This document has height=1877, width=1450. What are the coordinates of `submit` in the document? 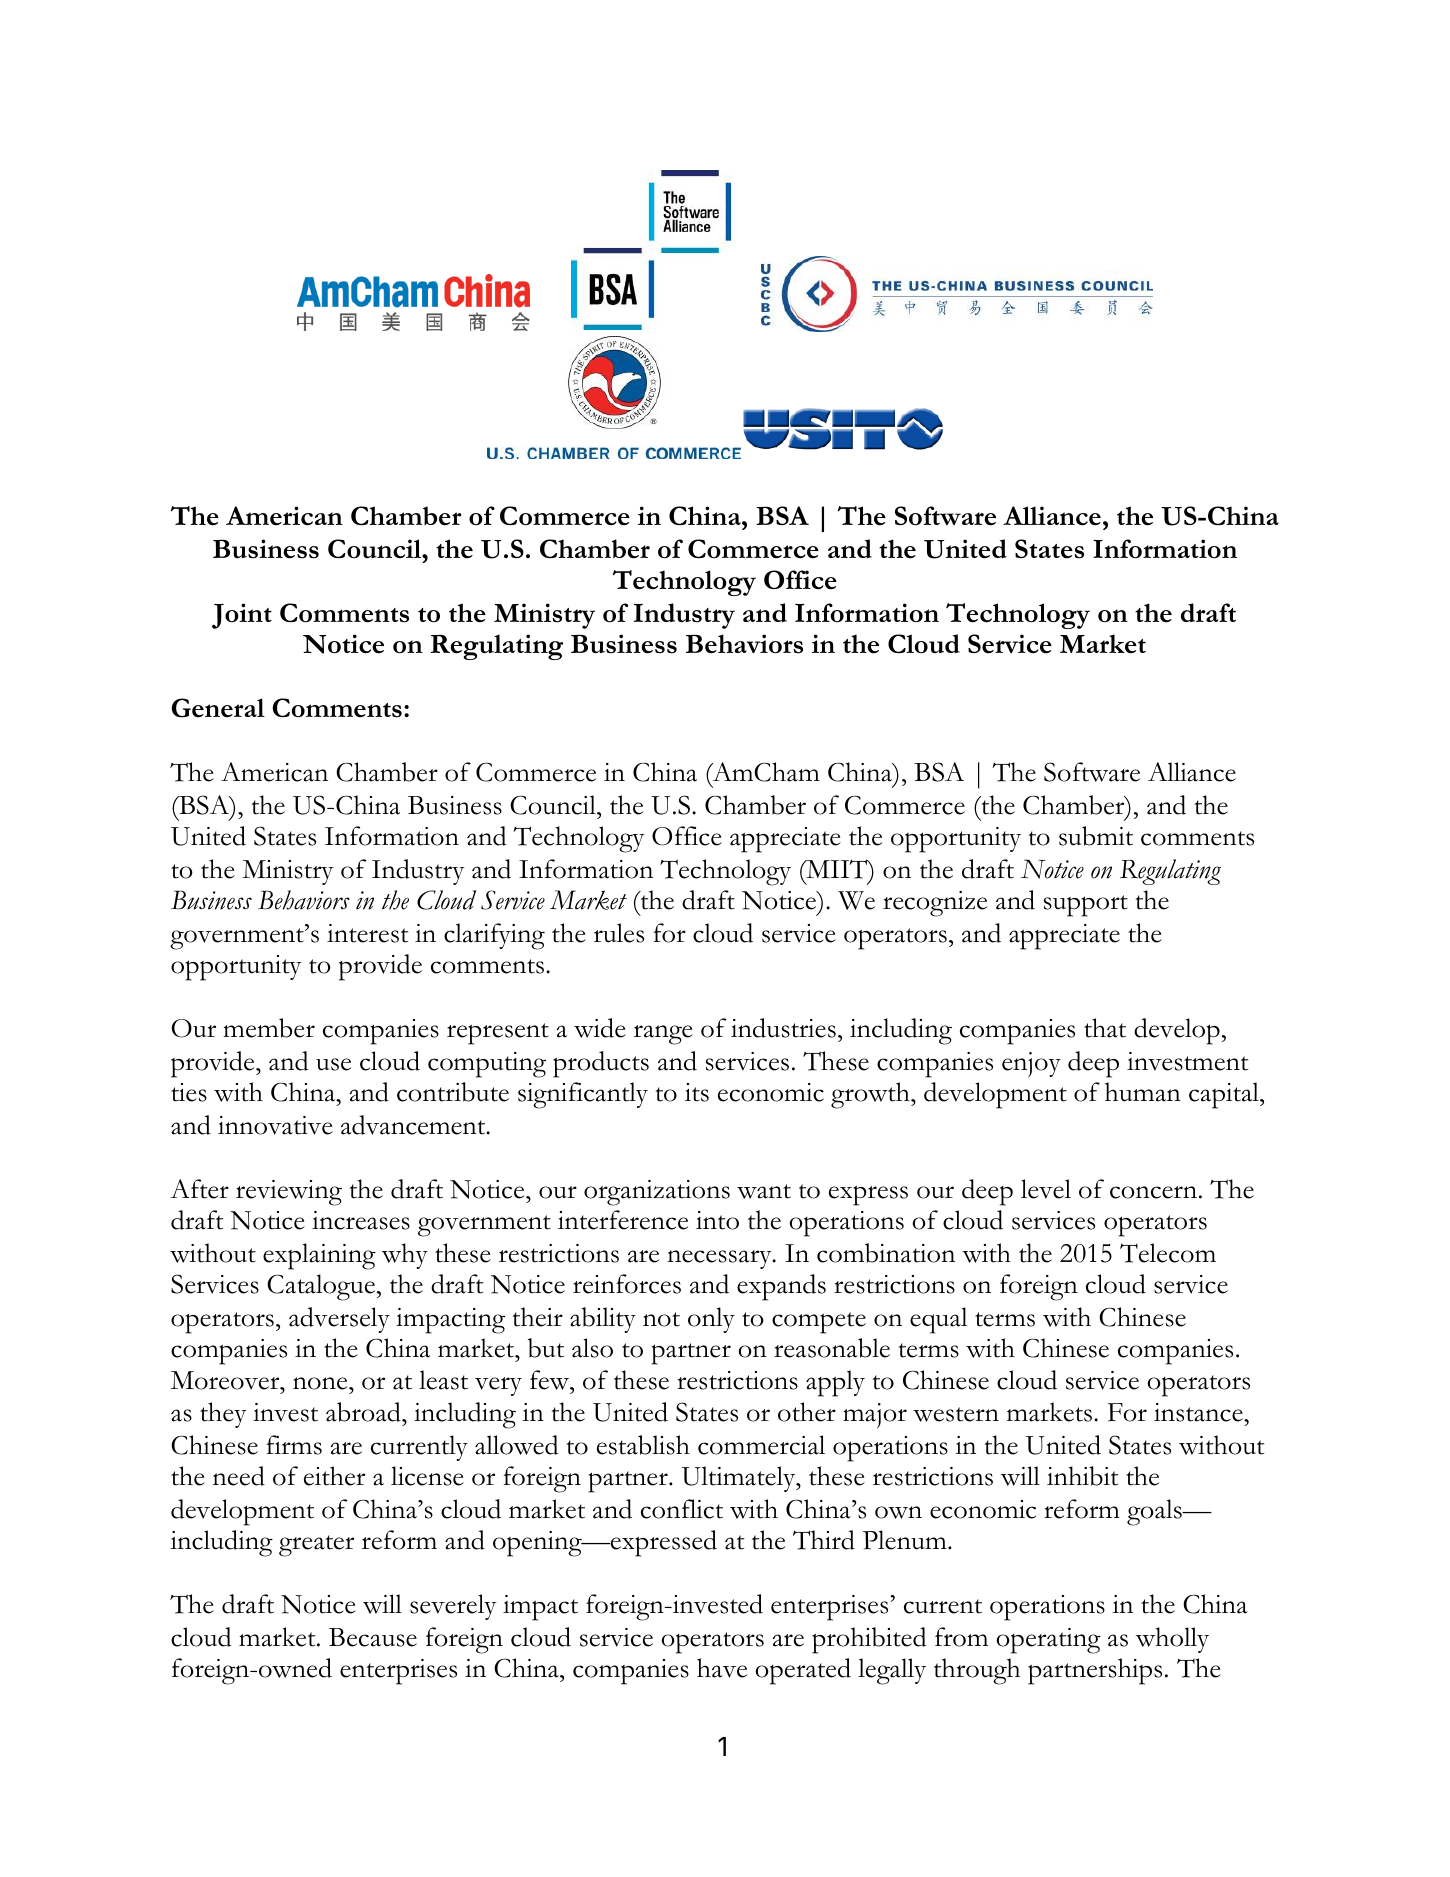 It's located at (1096, 836).
